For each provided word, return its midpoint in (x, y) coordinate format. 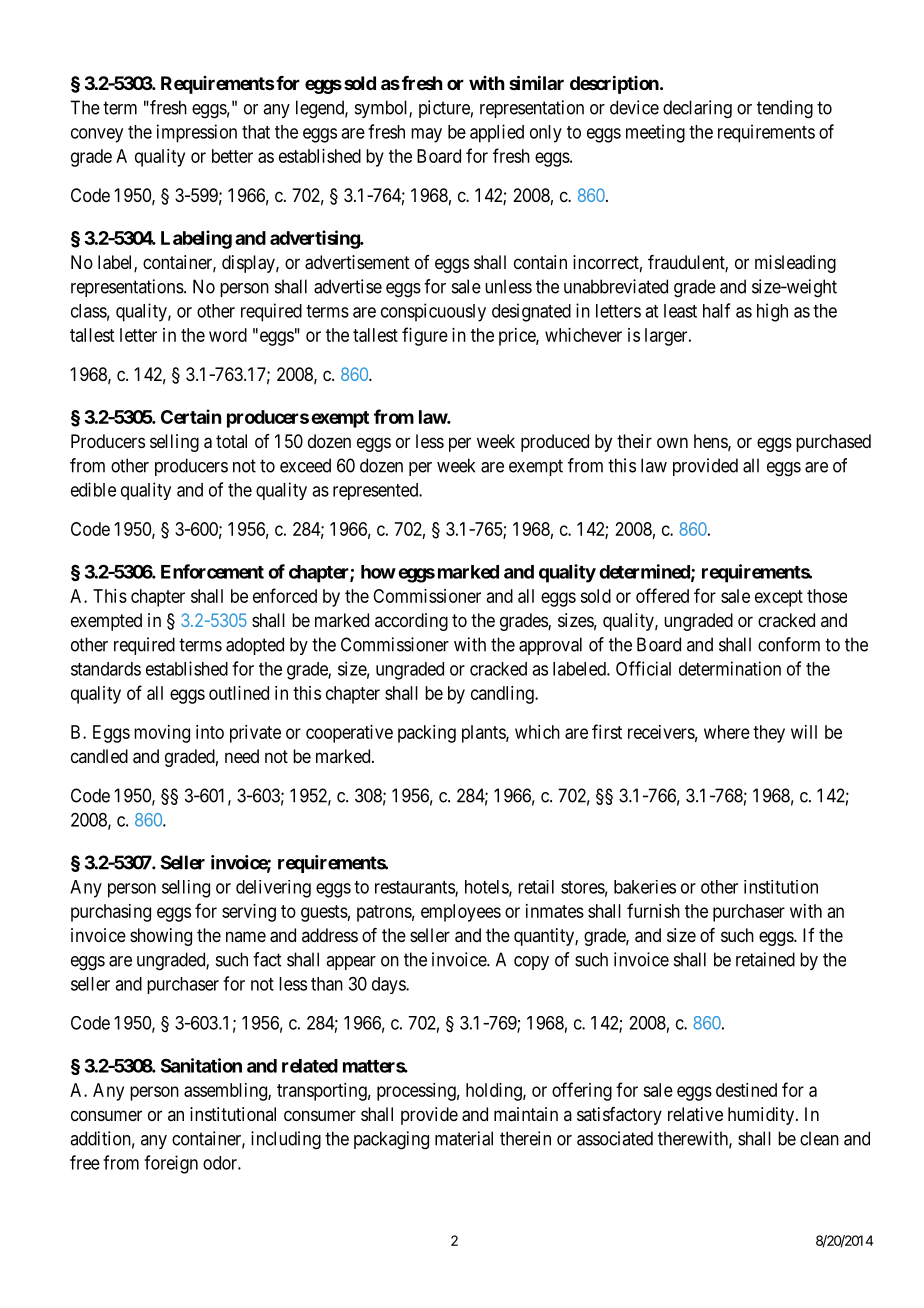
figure (425, 336)
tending (785, 109)
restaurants (415, 888)
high (772, 312)
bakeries (645, 887)
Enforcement (212, 571)
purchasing (111, 913)
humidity (762, 1116)
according (411, 622)
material (464, 1138)
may (426, 135)
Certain (191, 416)
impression (197, 133)
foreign (171, 1164)
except (779, 598)
